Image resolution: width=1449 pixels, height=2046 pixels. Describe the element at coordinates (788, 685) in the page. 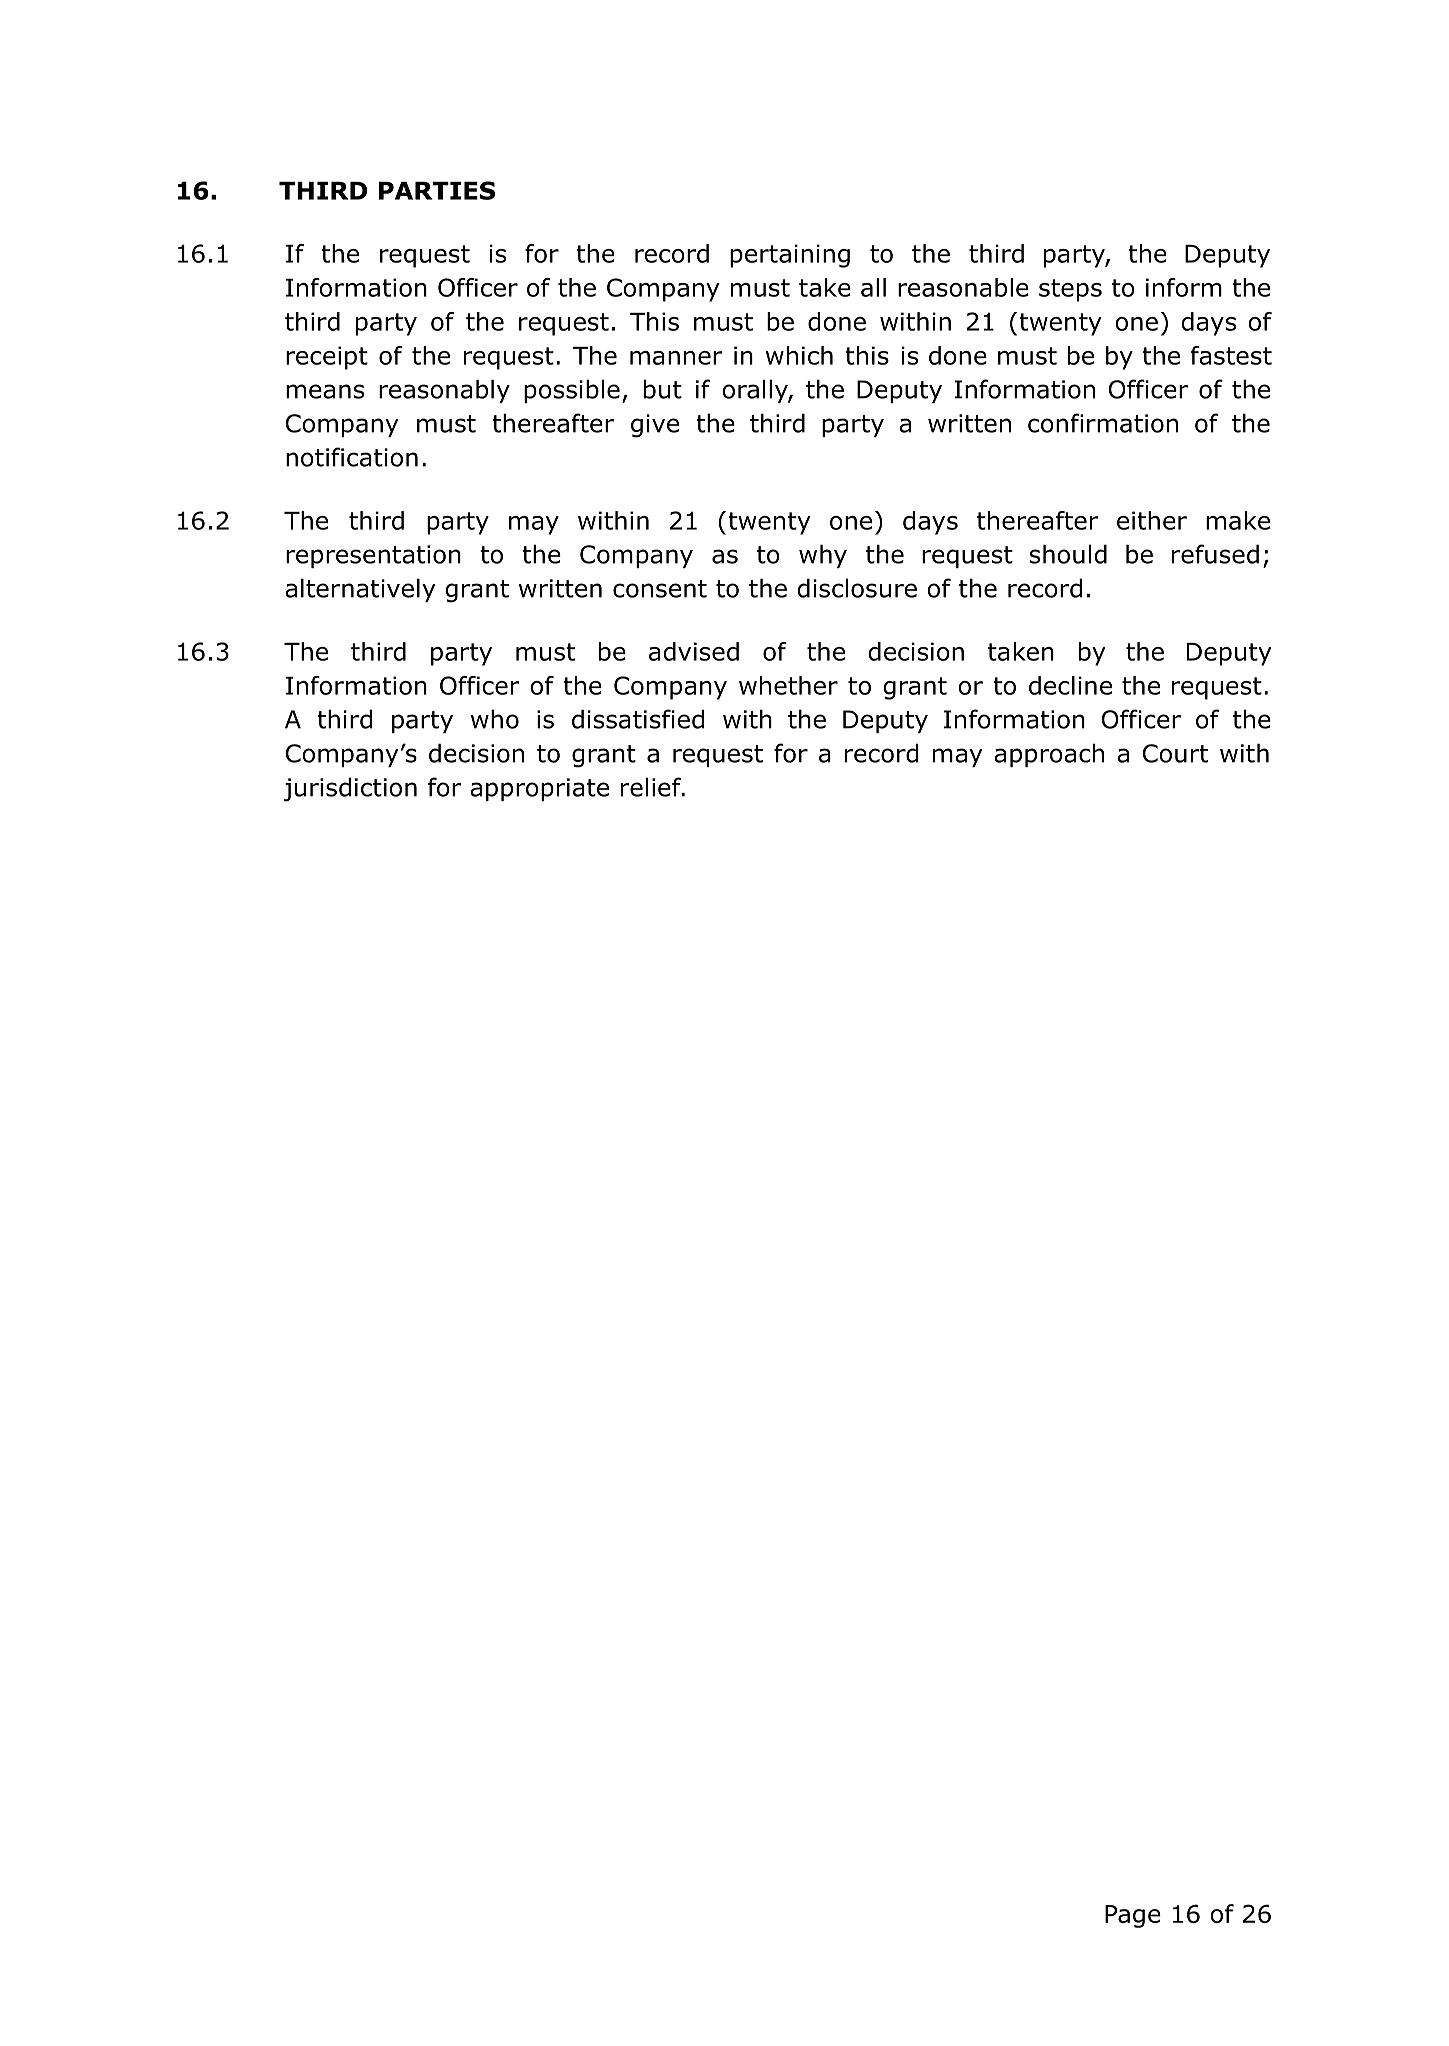

I see `whether` at that location.
